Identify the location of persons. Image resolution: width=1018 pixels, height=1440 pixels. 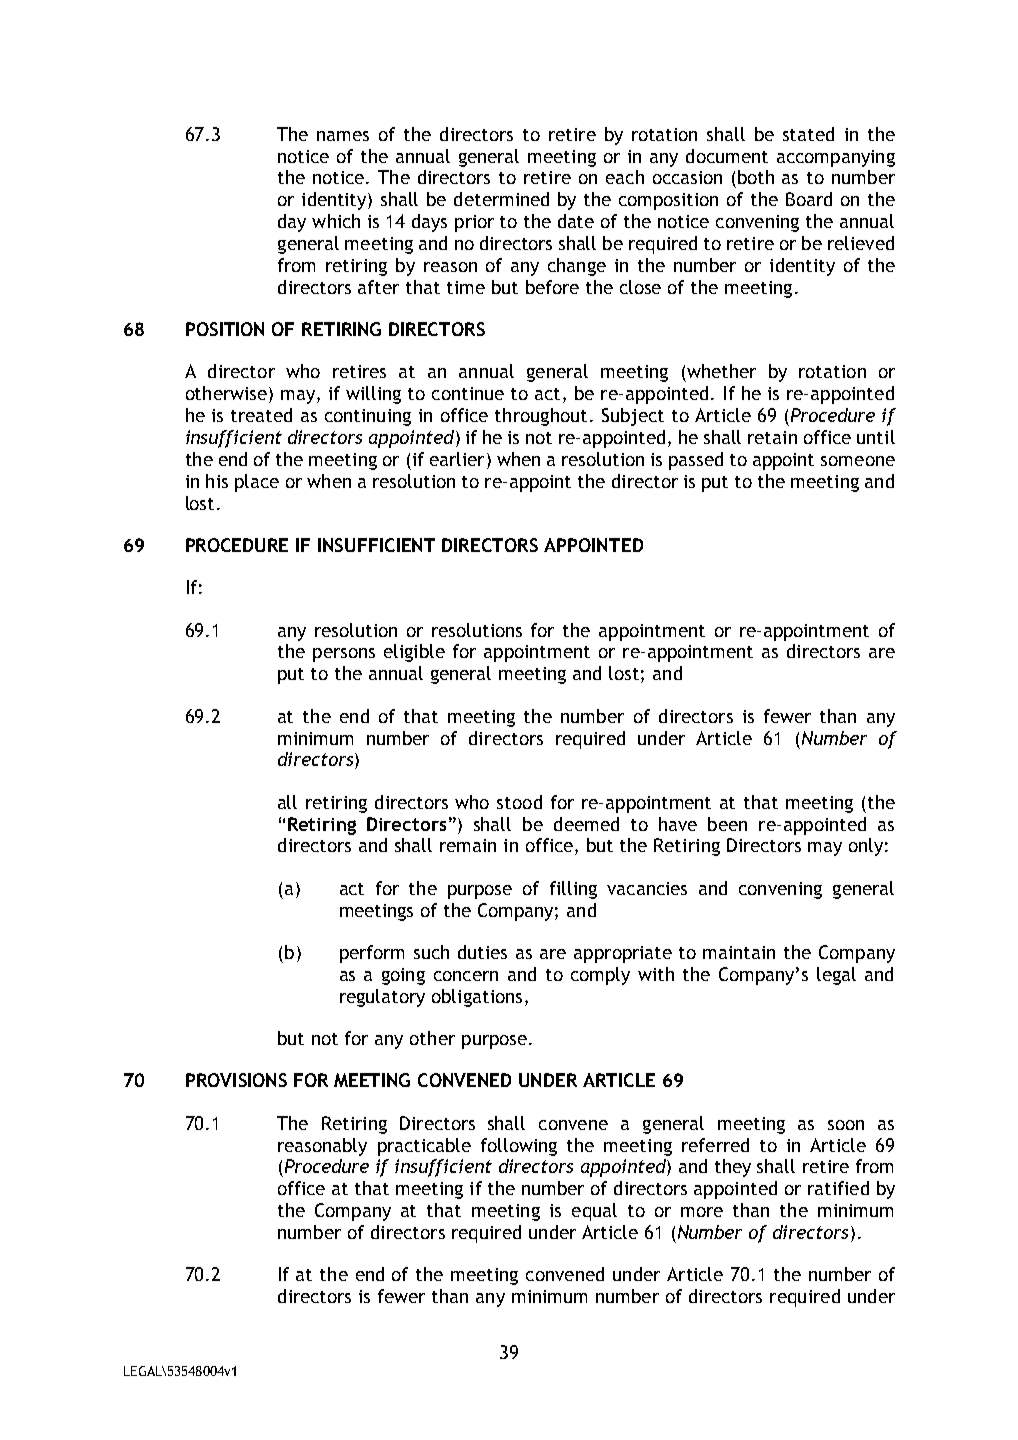
(344, 655).
